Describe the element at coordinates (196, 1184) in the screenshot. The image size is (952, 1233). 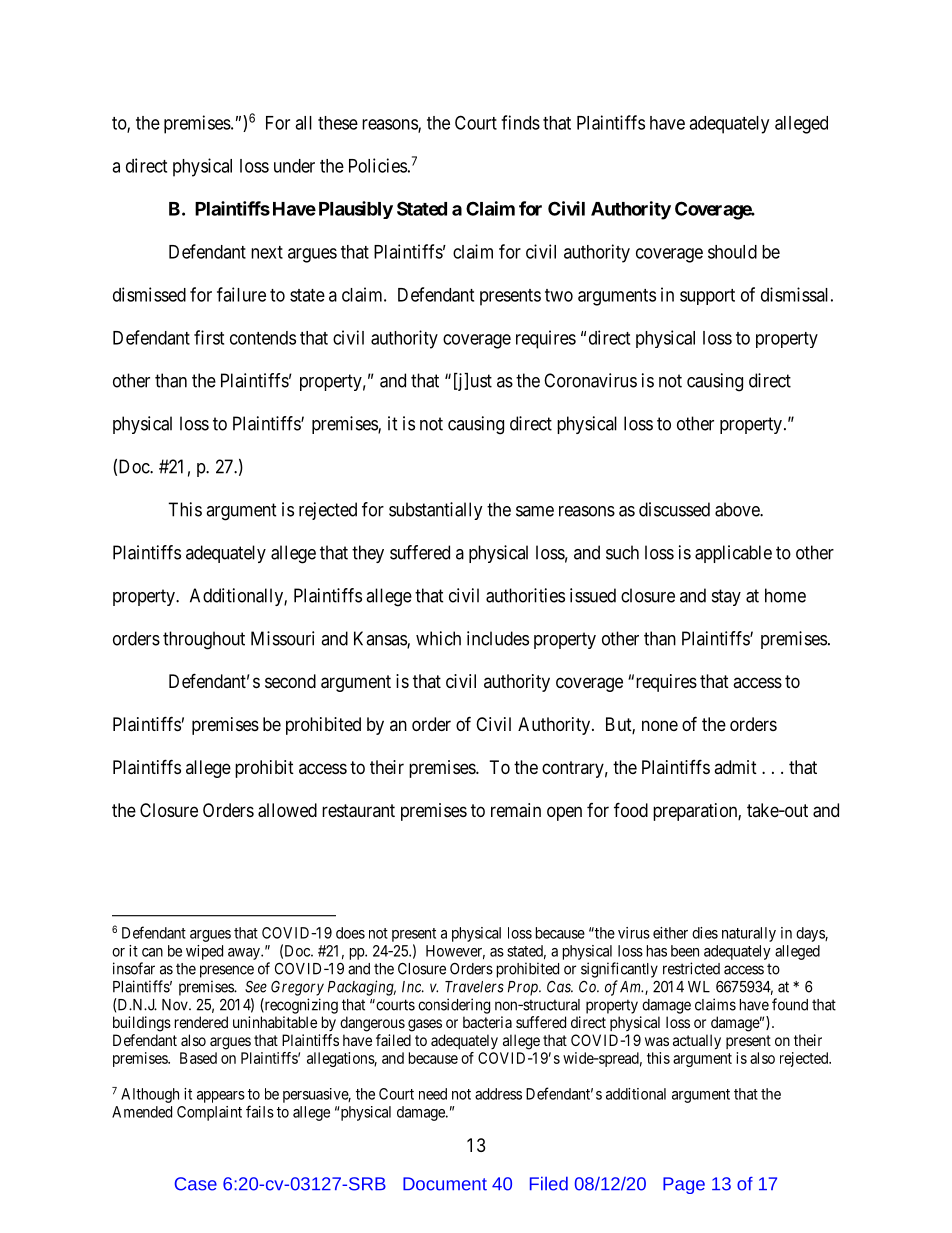
I see `Case` at that location.
